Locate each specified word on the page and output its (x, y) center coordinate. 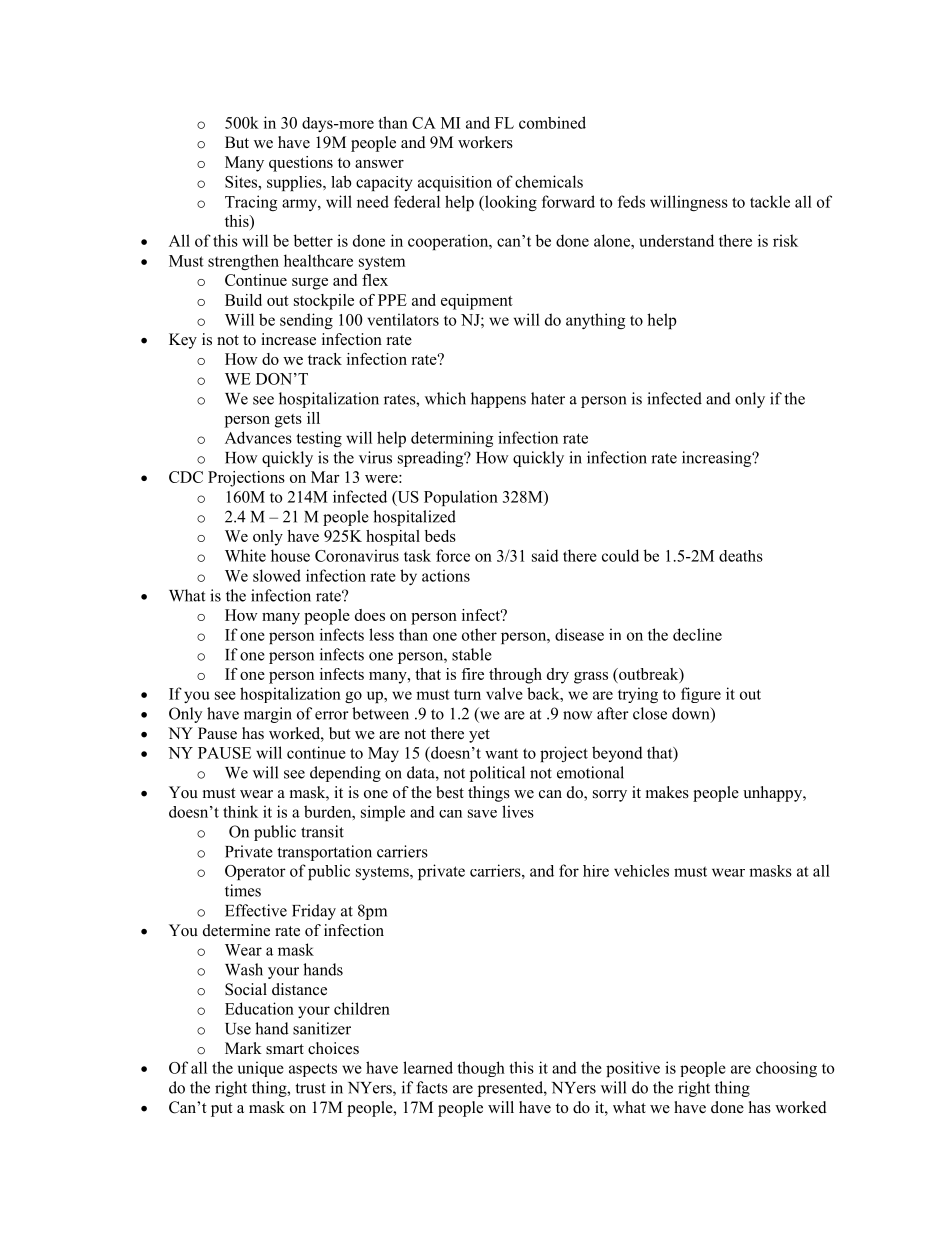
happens (498, 400)
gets (288, 421)
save (482, 813)
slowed (277, 575)
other (479, 634)
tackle (770, 201)
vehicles (641, 870)
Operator (255, 872)
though (481, 1069)
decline (697, 634)
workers (485, 142)
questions (301, 164)
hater (548, 398)
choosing (786, 1069)
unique (261, 1069)
